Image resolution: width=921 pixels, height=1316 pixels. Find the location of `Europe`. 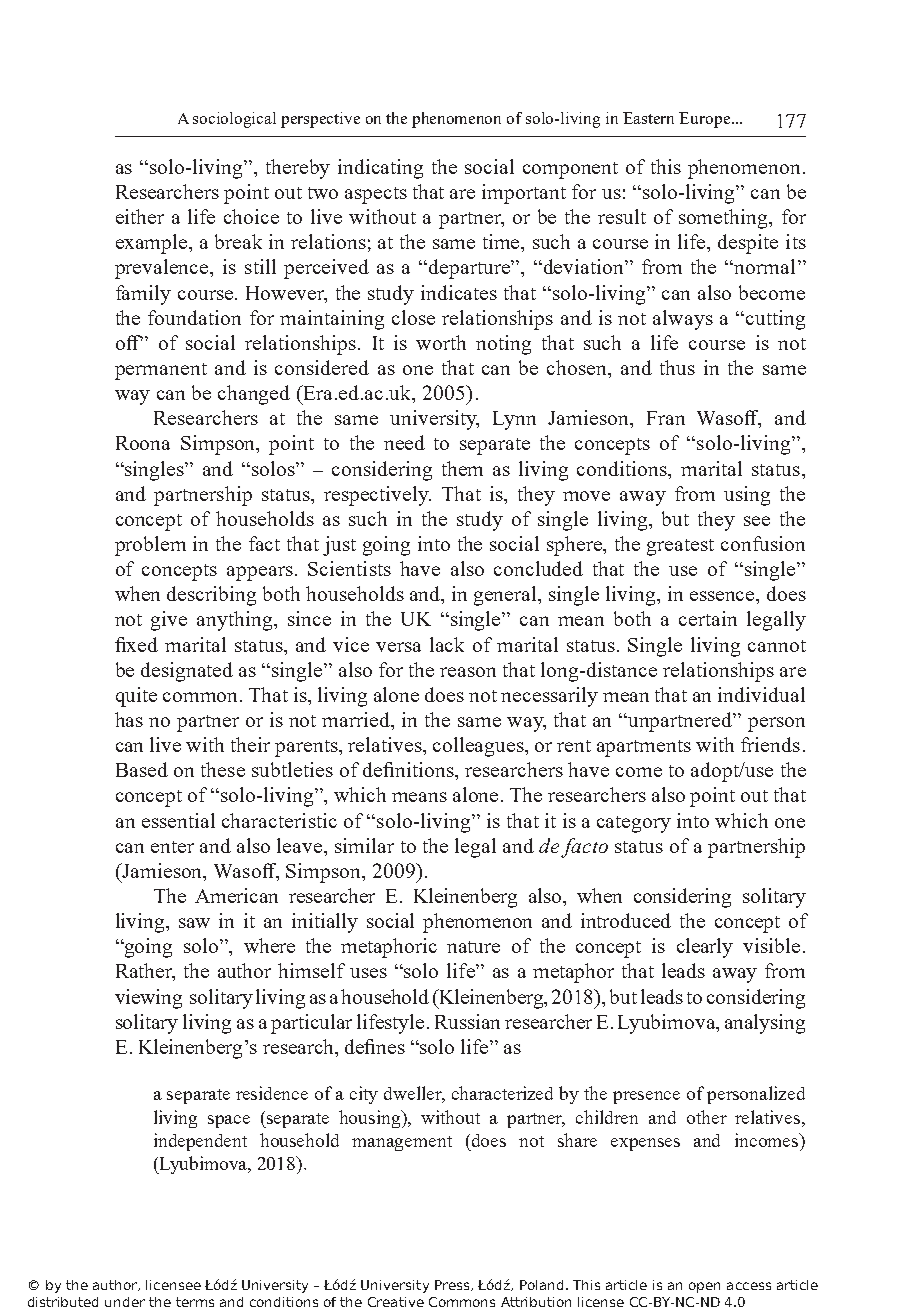

Europe is located at coordinates (706, 120).
